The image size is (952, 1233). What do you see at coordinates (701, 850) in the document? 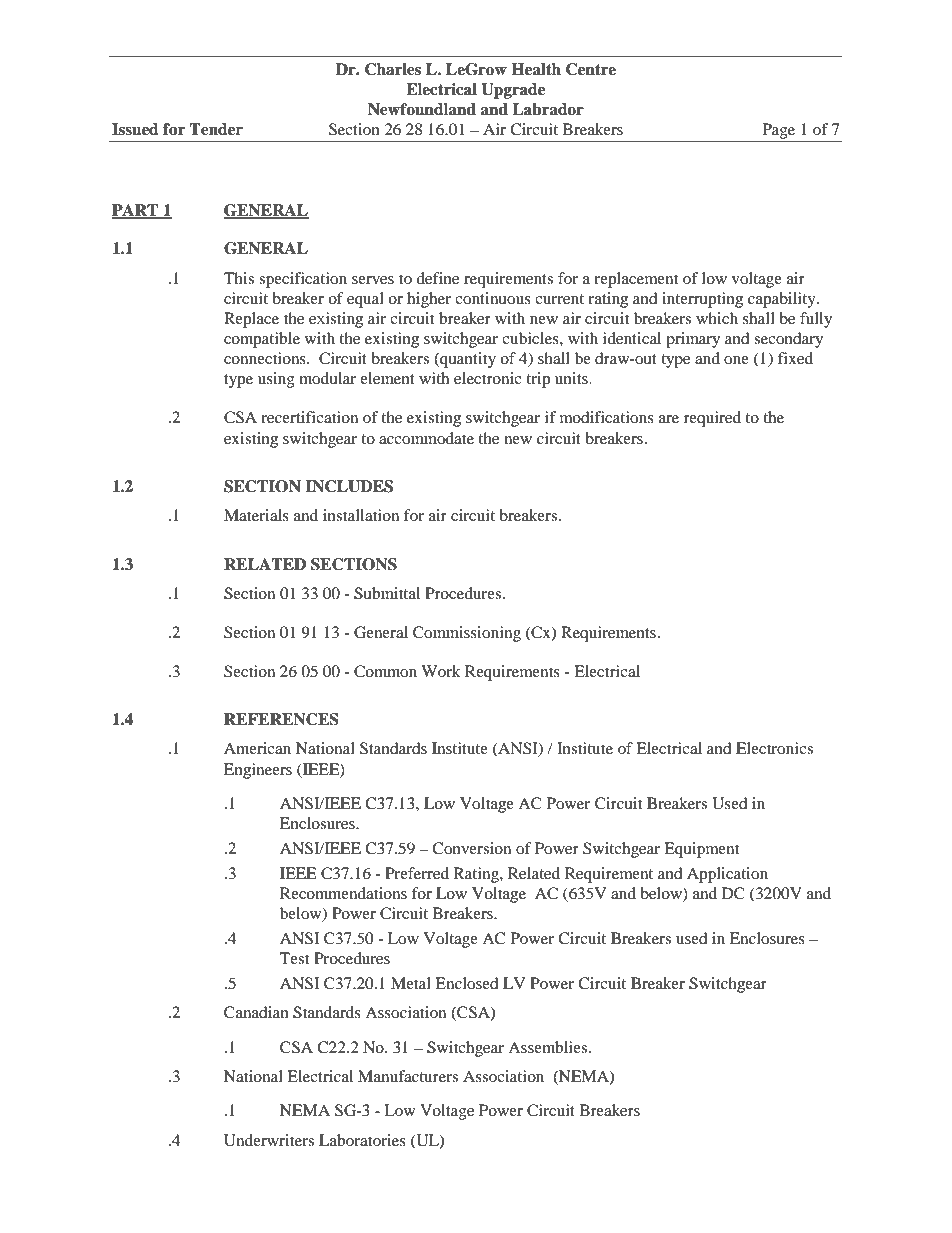
I see `Equipment` at bounding box center [701, 850].
